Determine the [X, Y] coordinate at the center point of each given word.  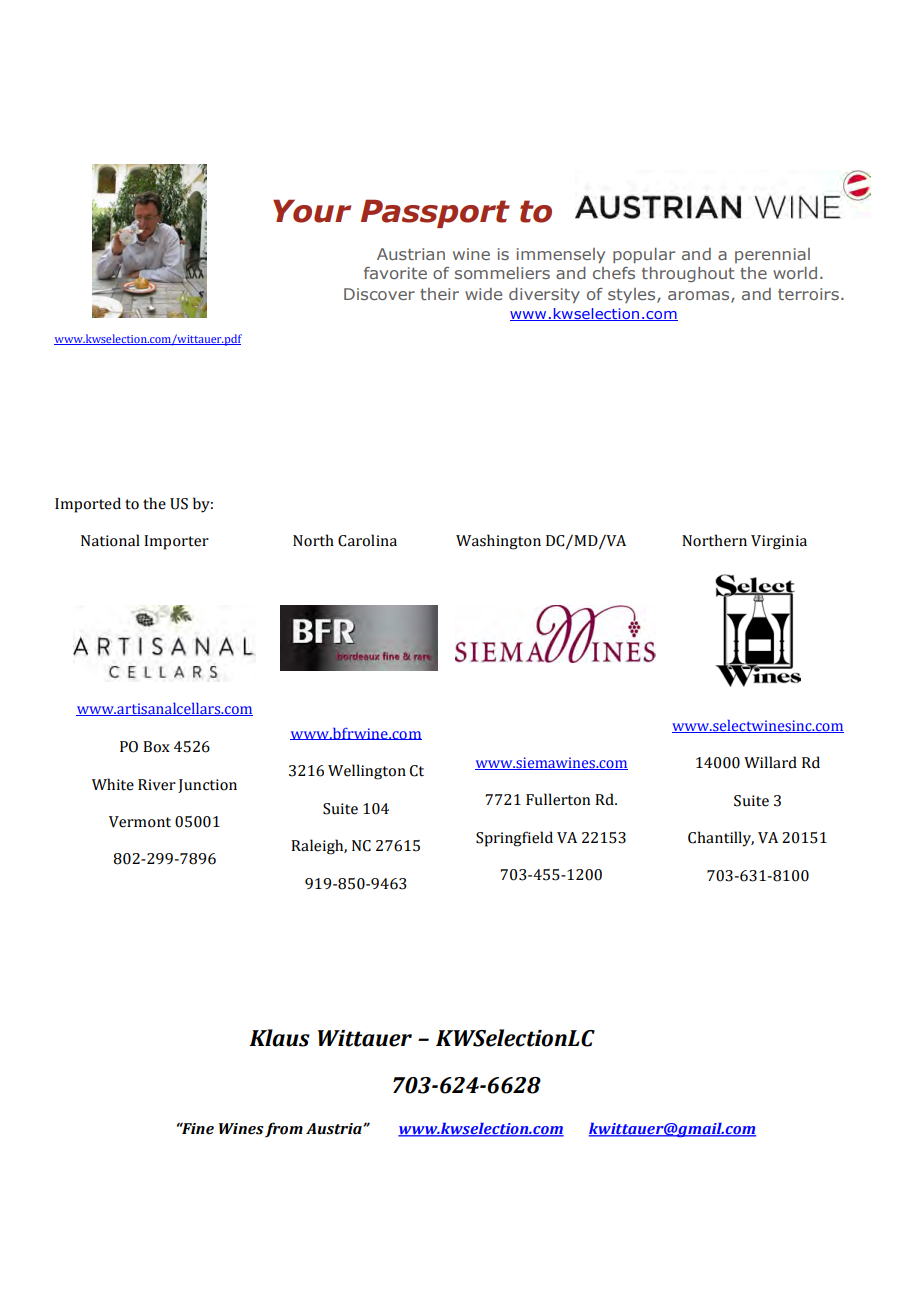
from [284, 1130]
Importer [176, 542]
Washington [498, 542]
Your [312, 211]
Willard [770, 762]
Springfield [514, 839]
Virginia [779, 542]
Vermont [140, 822]
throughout [688, 274]
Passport [435, 213]
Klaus [279, 1038]
